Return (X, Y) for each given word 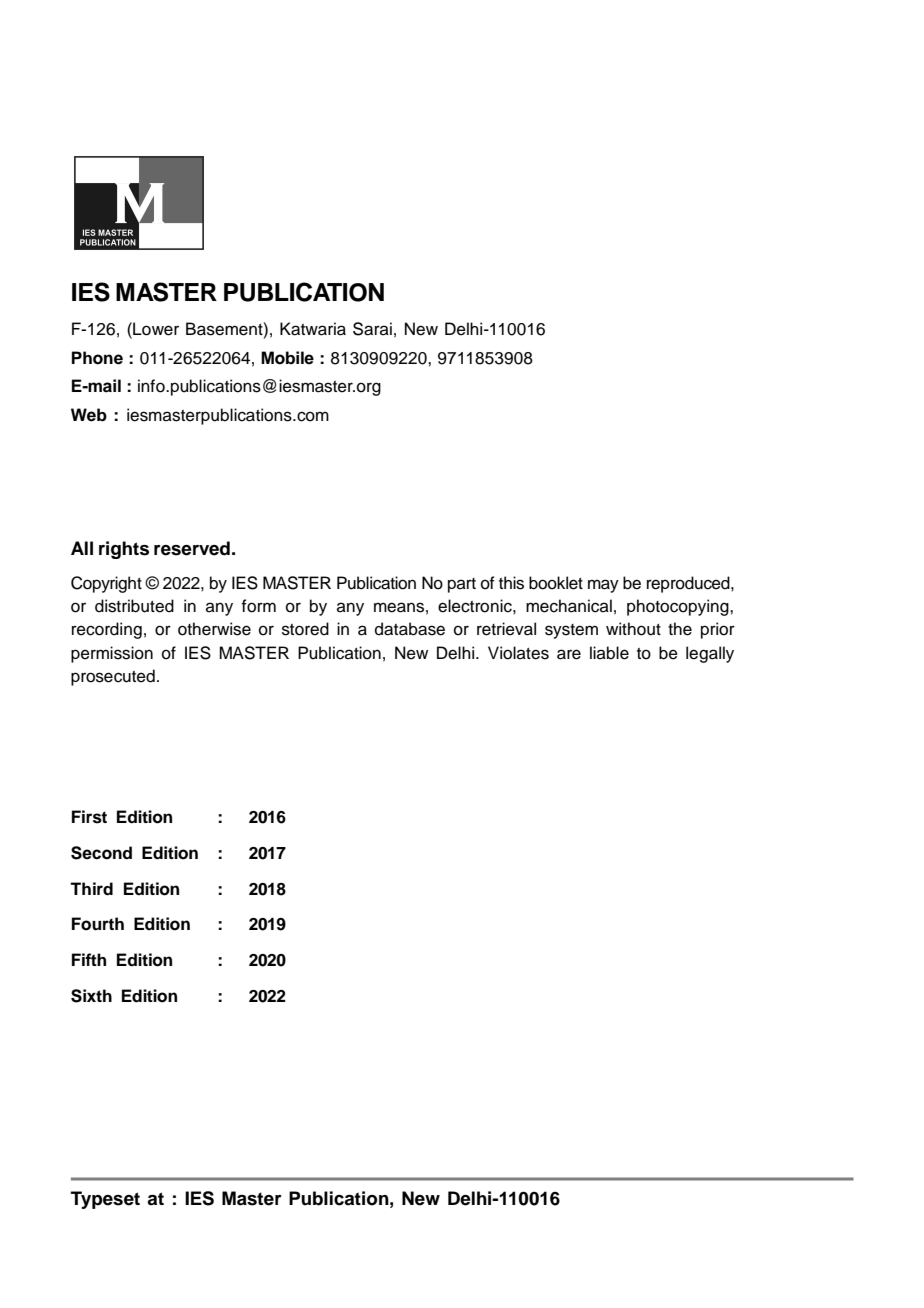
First (89, 817)
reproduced (689, 584)
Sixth (91, 996)
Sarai (372, 329)
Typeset (105, 1200)
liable (609, 653)
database (410, 629)
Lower (155, 329)
